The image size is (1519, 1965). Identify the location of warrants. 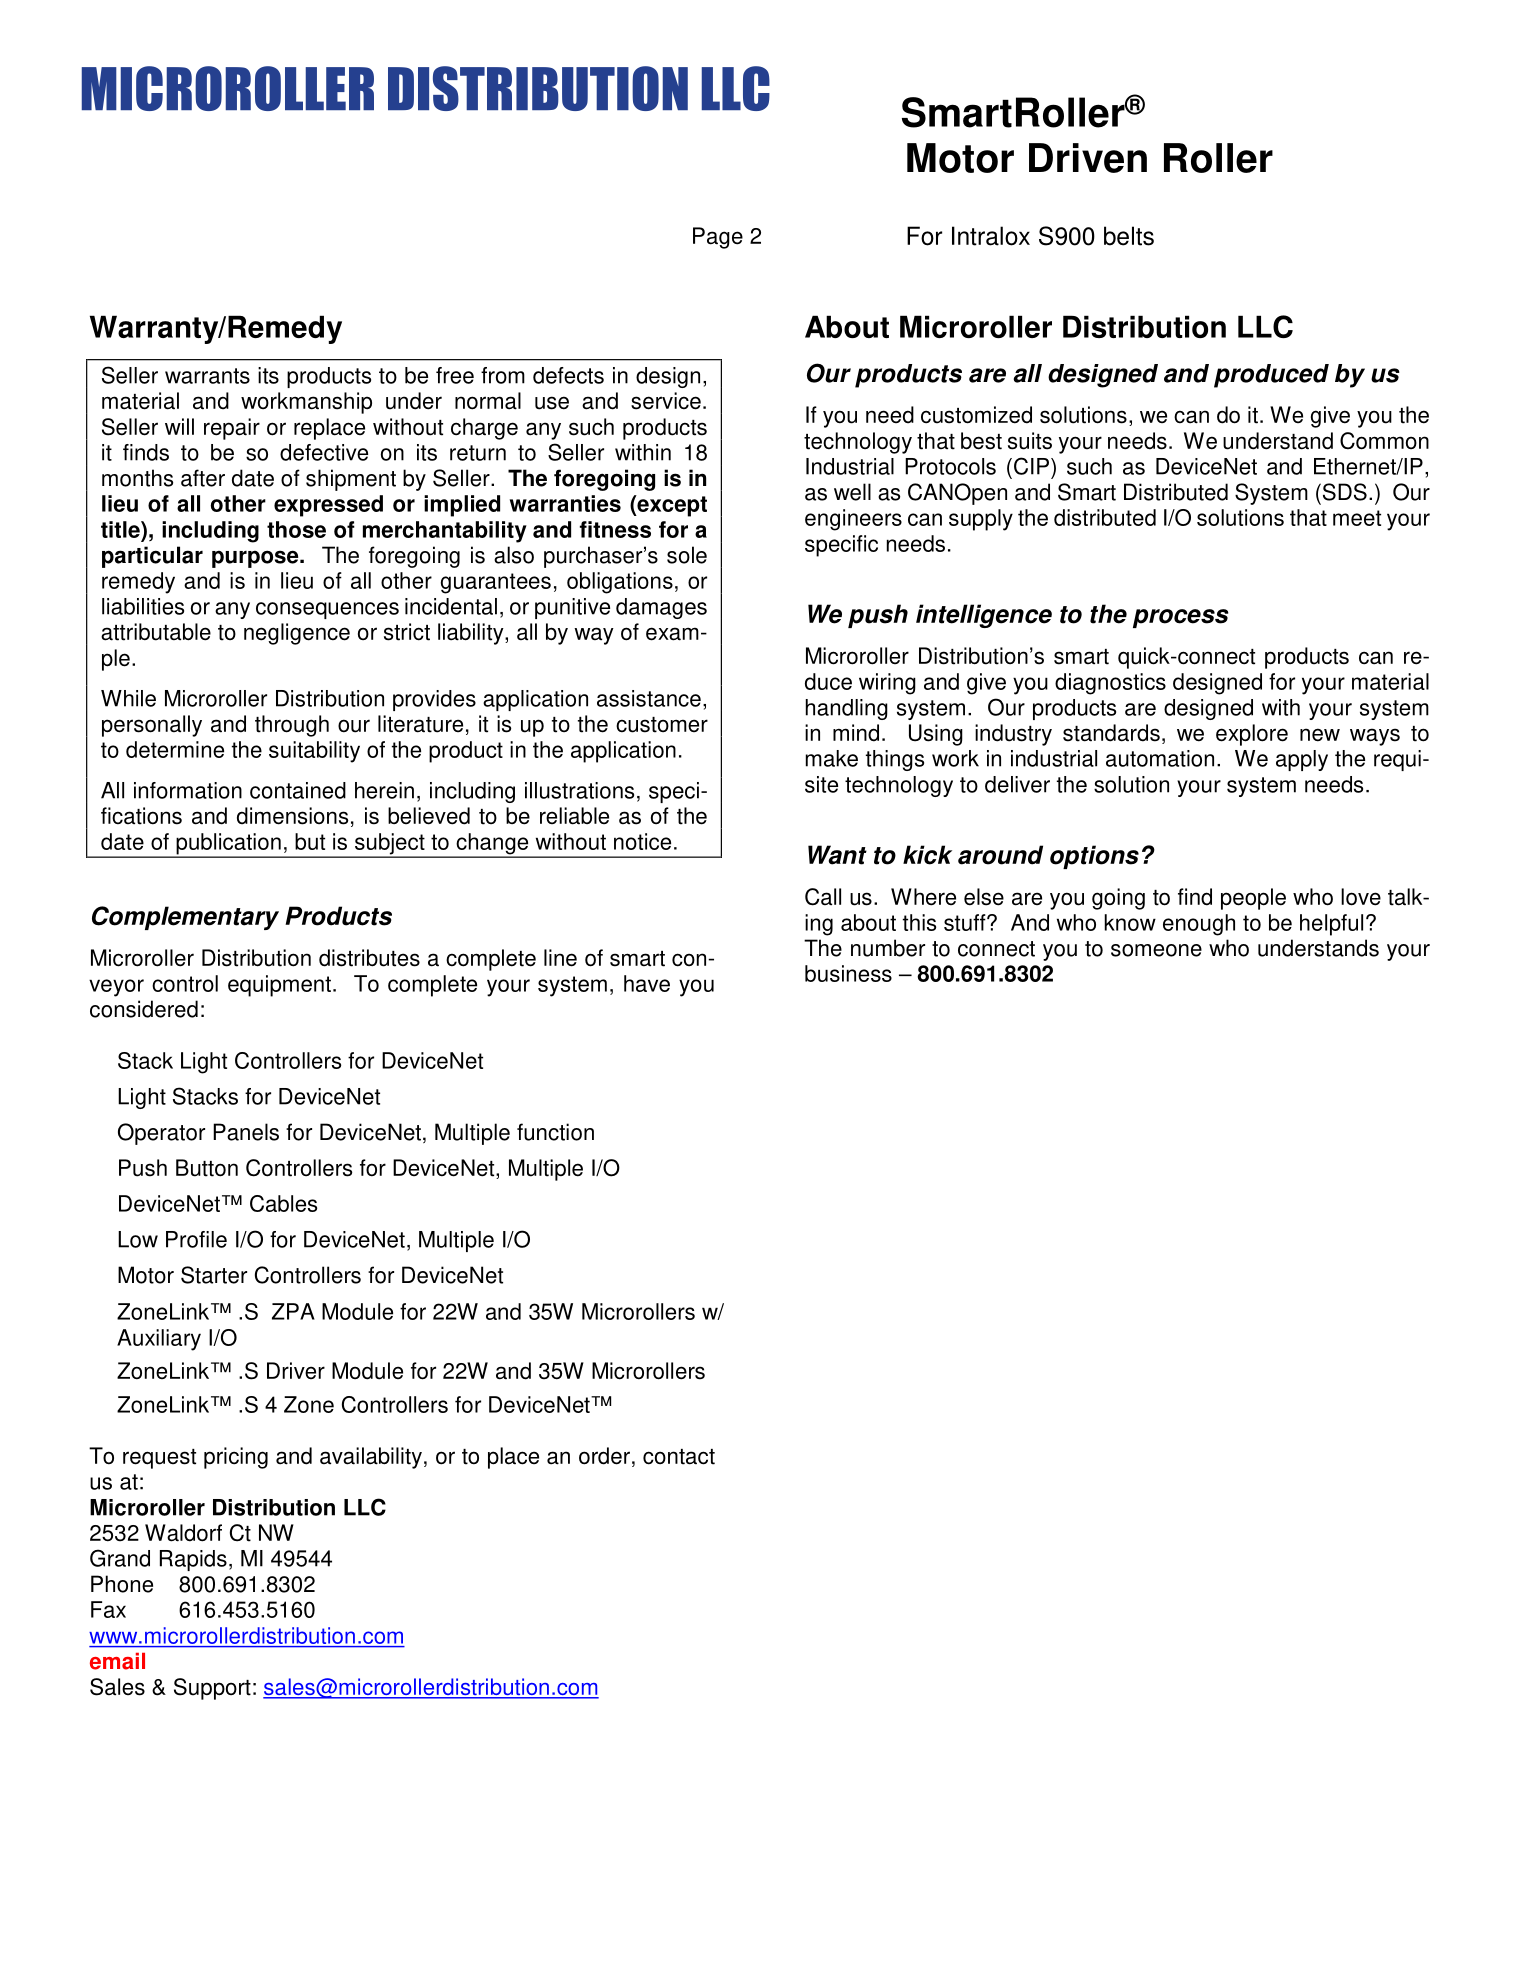
(207, 376).
